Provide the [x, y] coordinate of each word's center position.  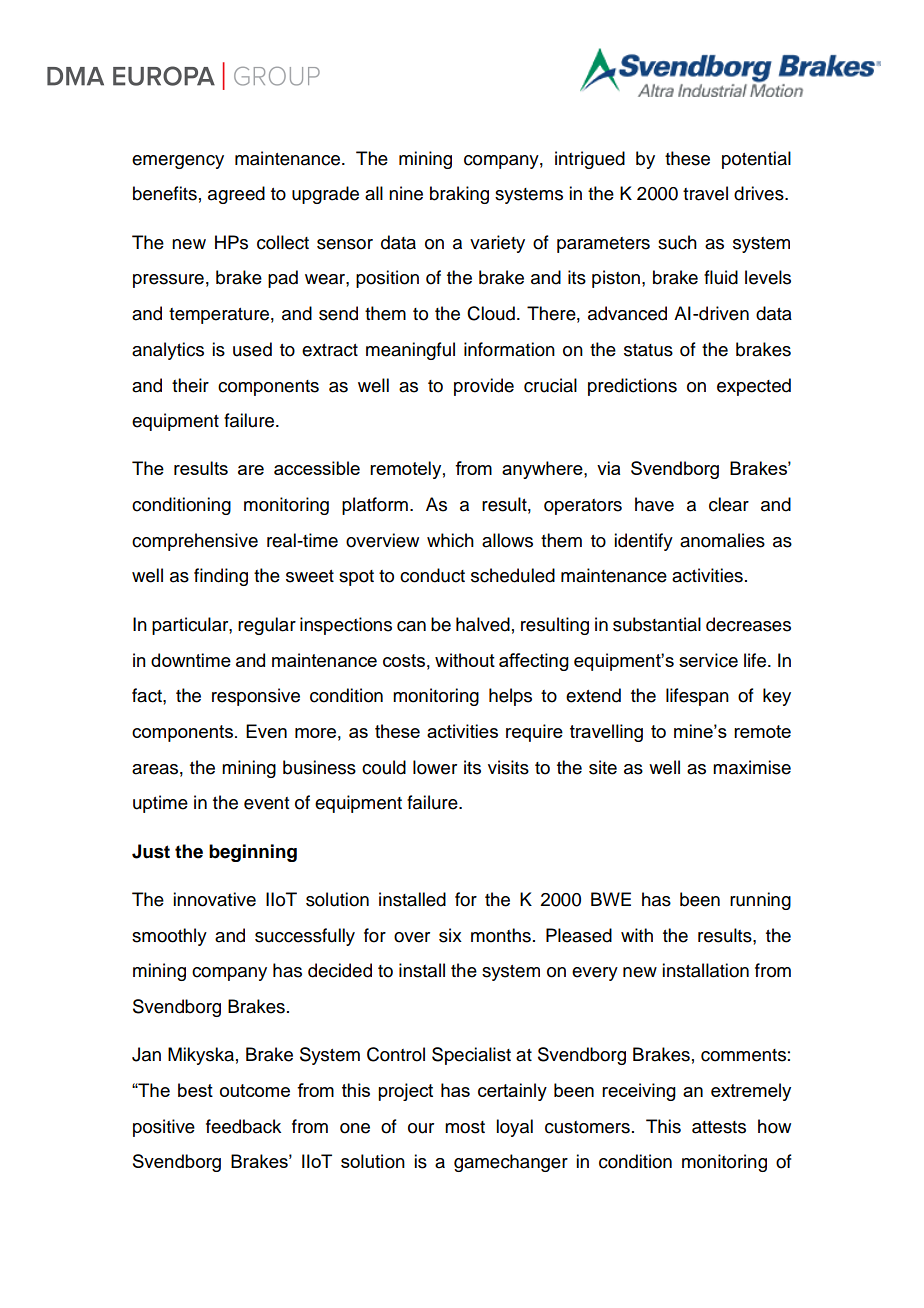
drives [760, 193]
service [708, 660]
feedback [243, 1126]
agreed [236, 195]
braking [459, 195]
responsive [256, 697]
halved [483, 624]
